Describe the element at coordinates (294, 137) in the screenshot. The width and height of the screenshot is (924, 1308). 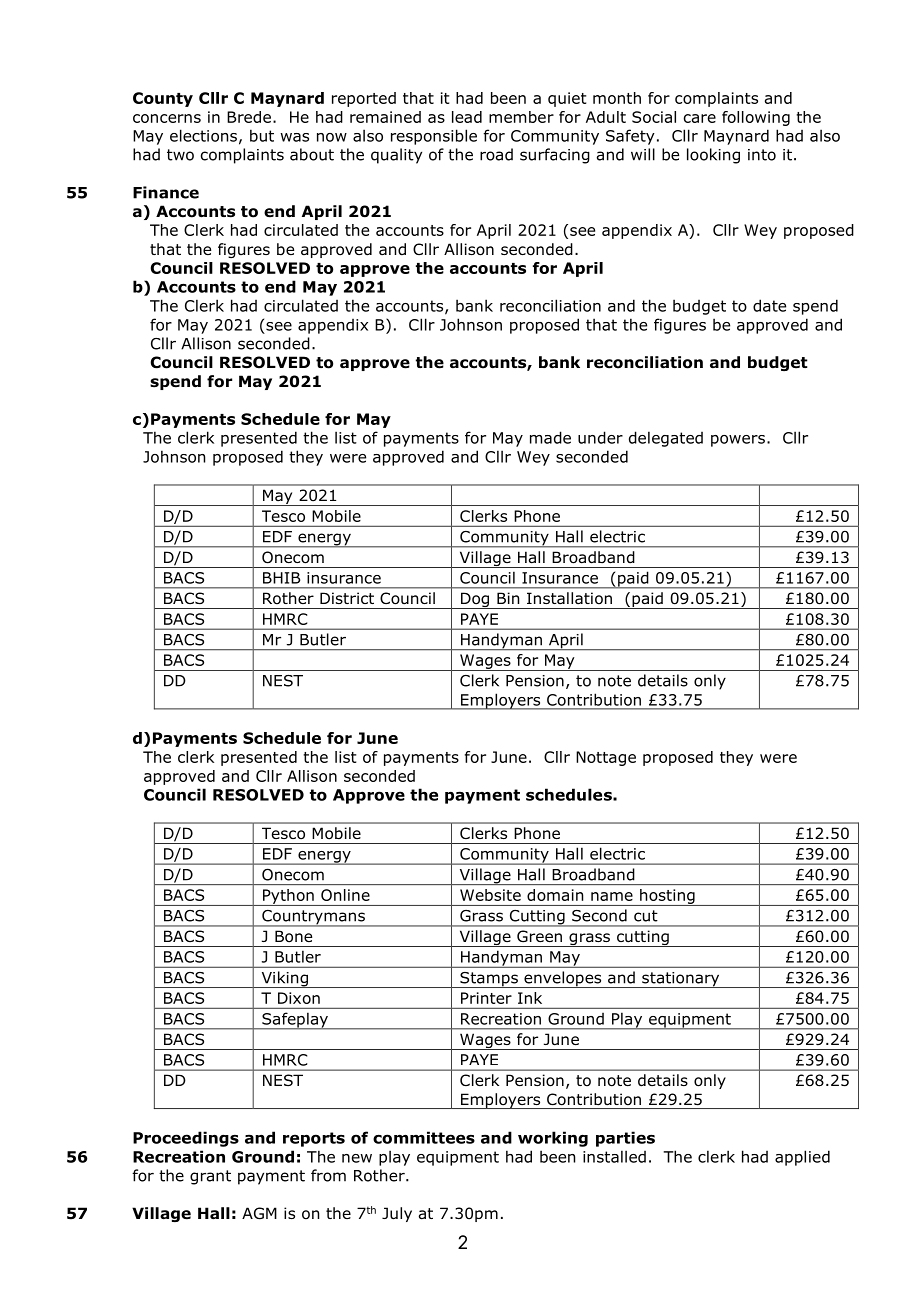
I see `was` at that location.
